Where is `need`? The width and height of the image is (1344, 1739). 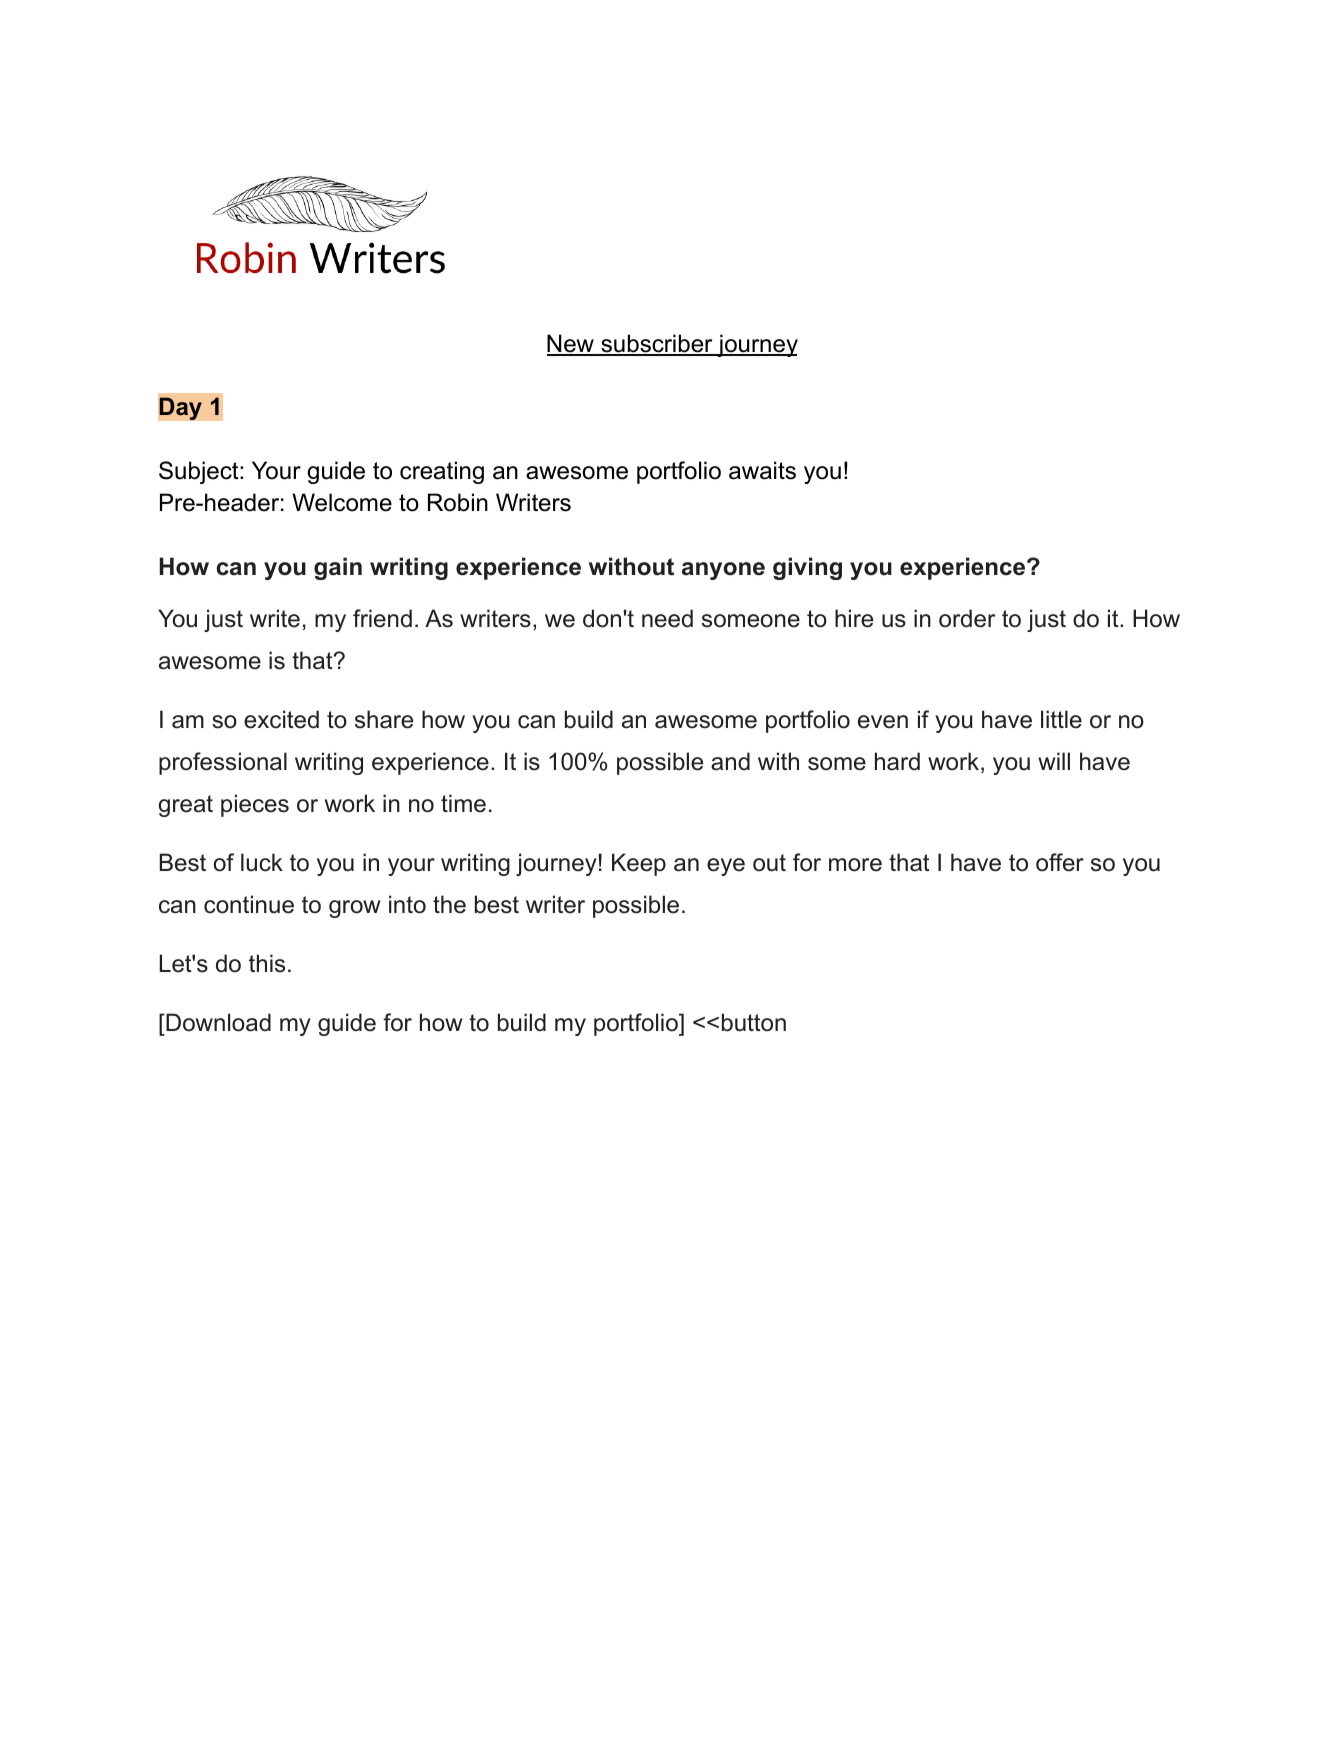 need is located at coordinates (667, 618).
